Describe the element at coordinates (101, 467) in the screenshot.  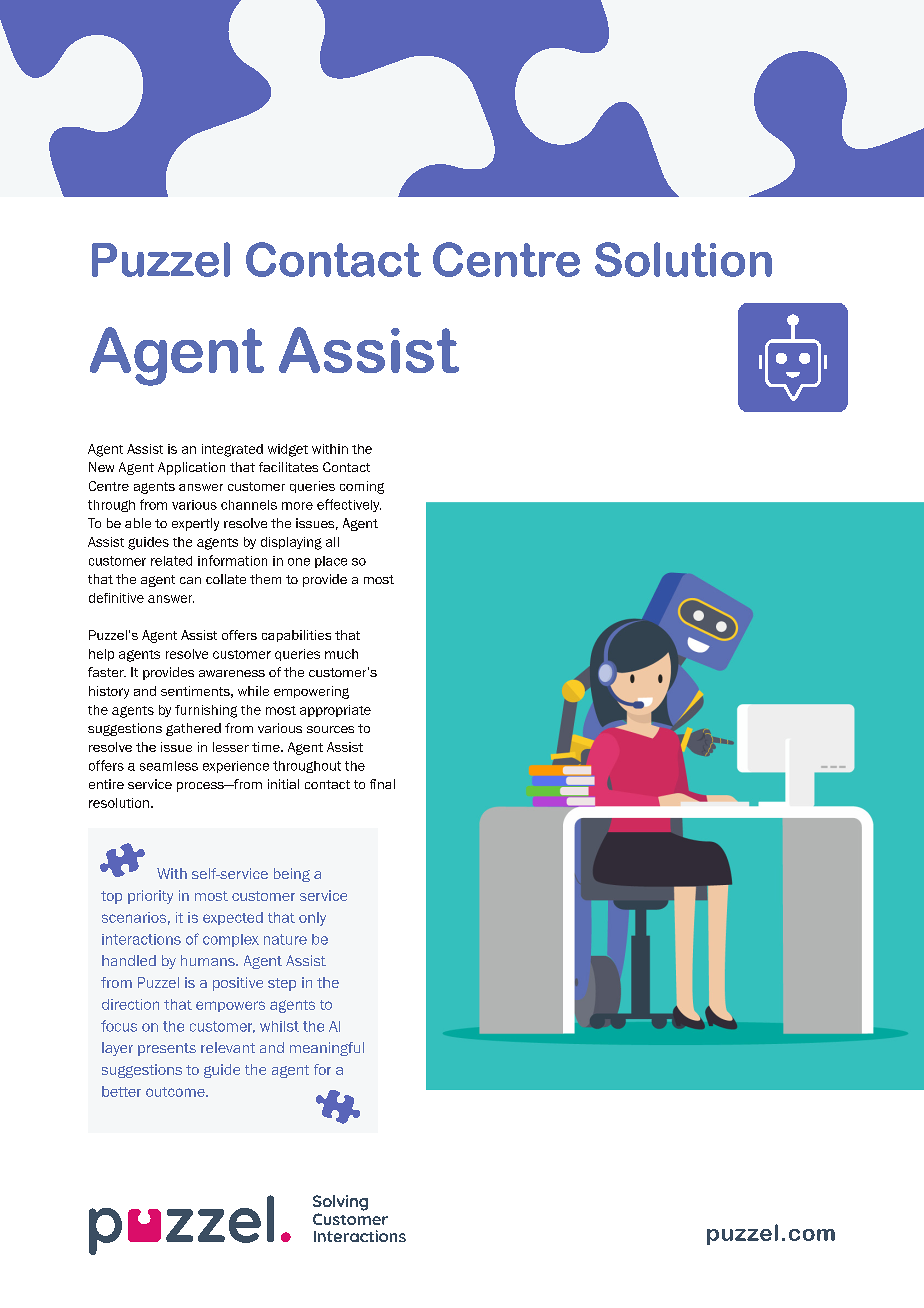
I see `New` at that location.
